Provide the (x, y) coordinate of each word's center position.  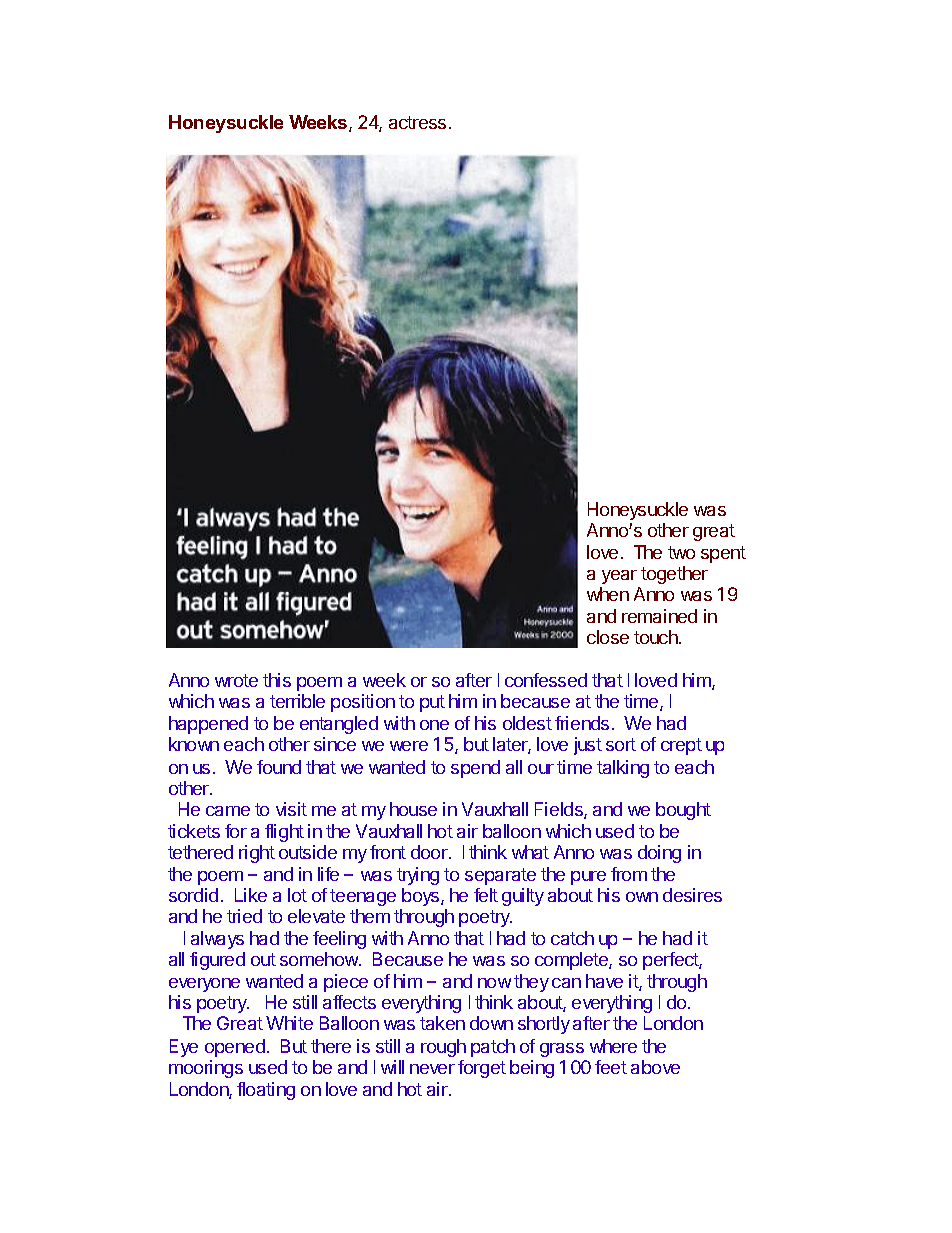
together (674, 575)
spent (723, 554)
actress (417, 122)
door (430, 852)
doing (659, 854)
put (432, 703)
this (277, 680)
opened (235, 1048)
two (681, 552)
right (257, 854)
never (432, 1069)
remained (659, 616)
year (619, 577)
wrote (236, 680)
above (655, 1067)
